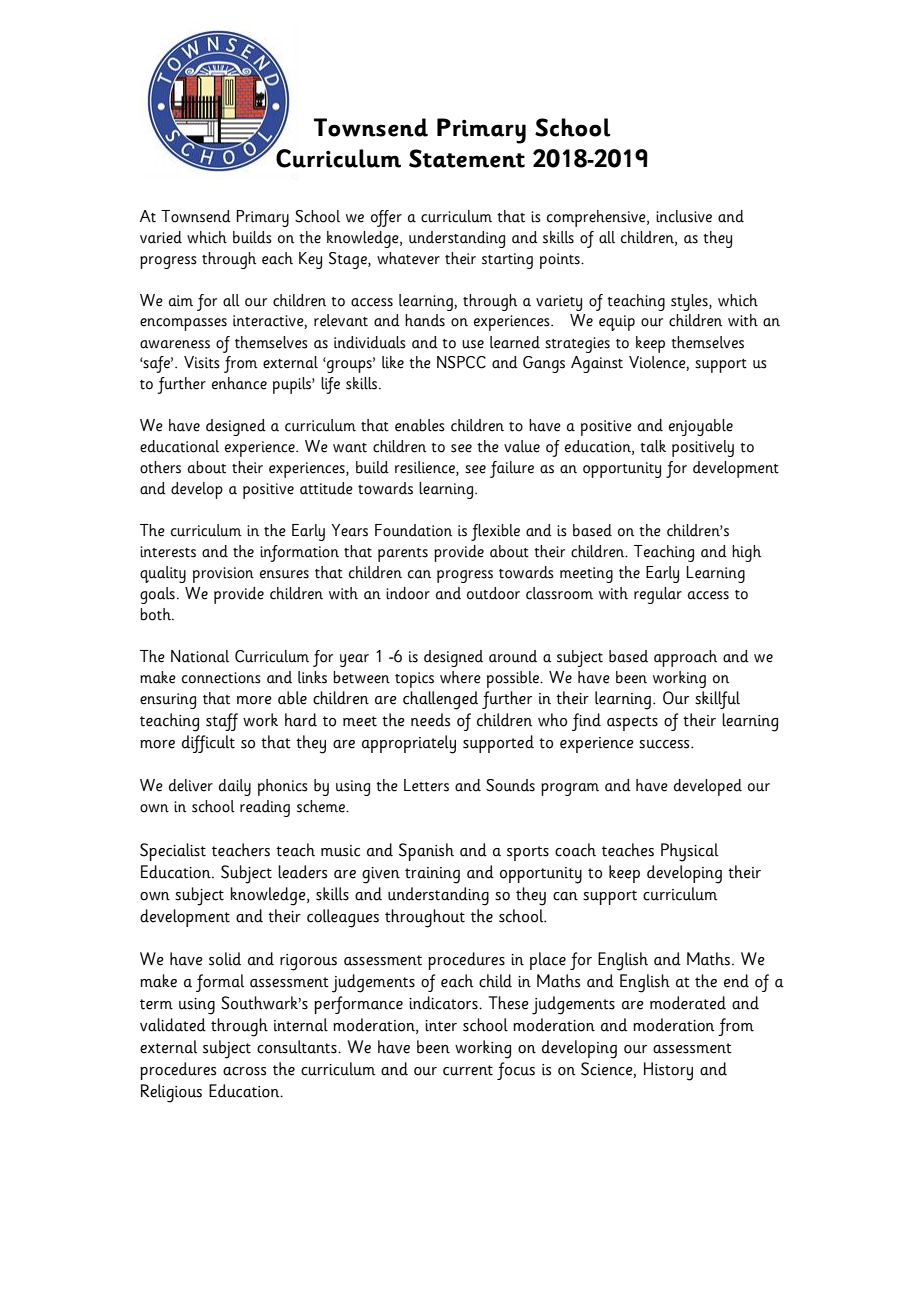 The image size is (924, 1308). I want to click on approach, so click(686, 658).
